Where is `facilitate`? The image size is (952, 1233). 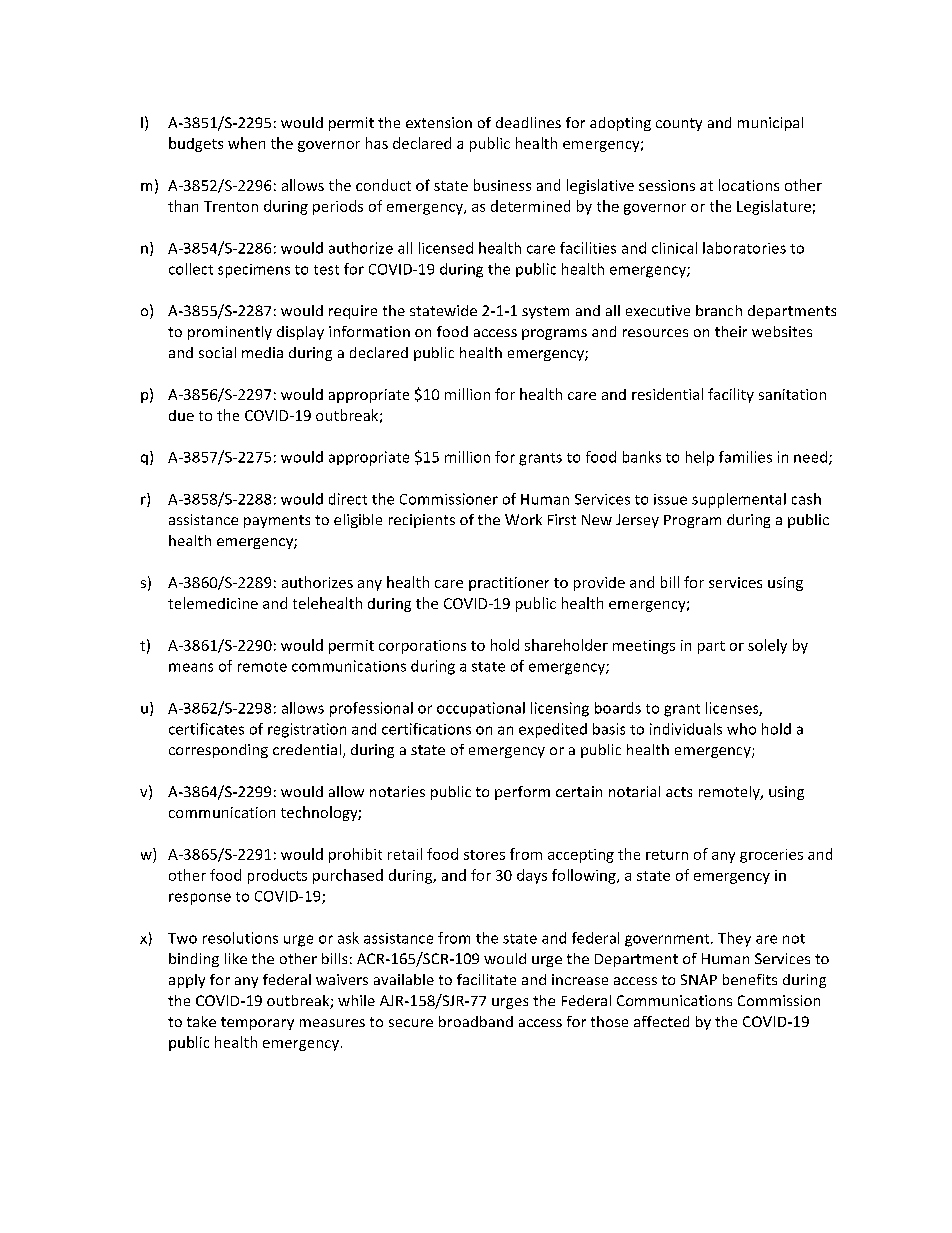 facilitate is located at coordinates (486, 979).
